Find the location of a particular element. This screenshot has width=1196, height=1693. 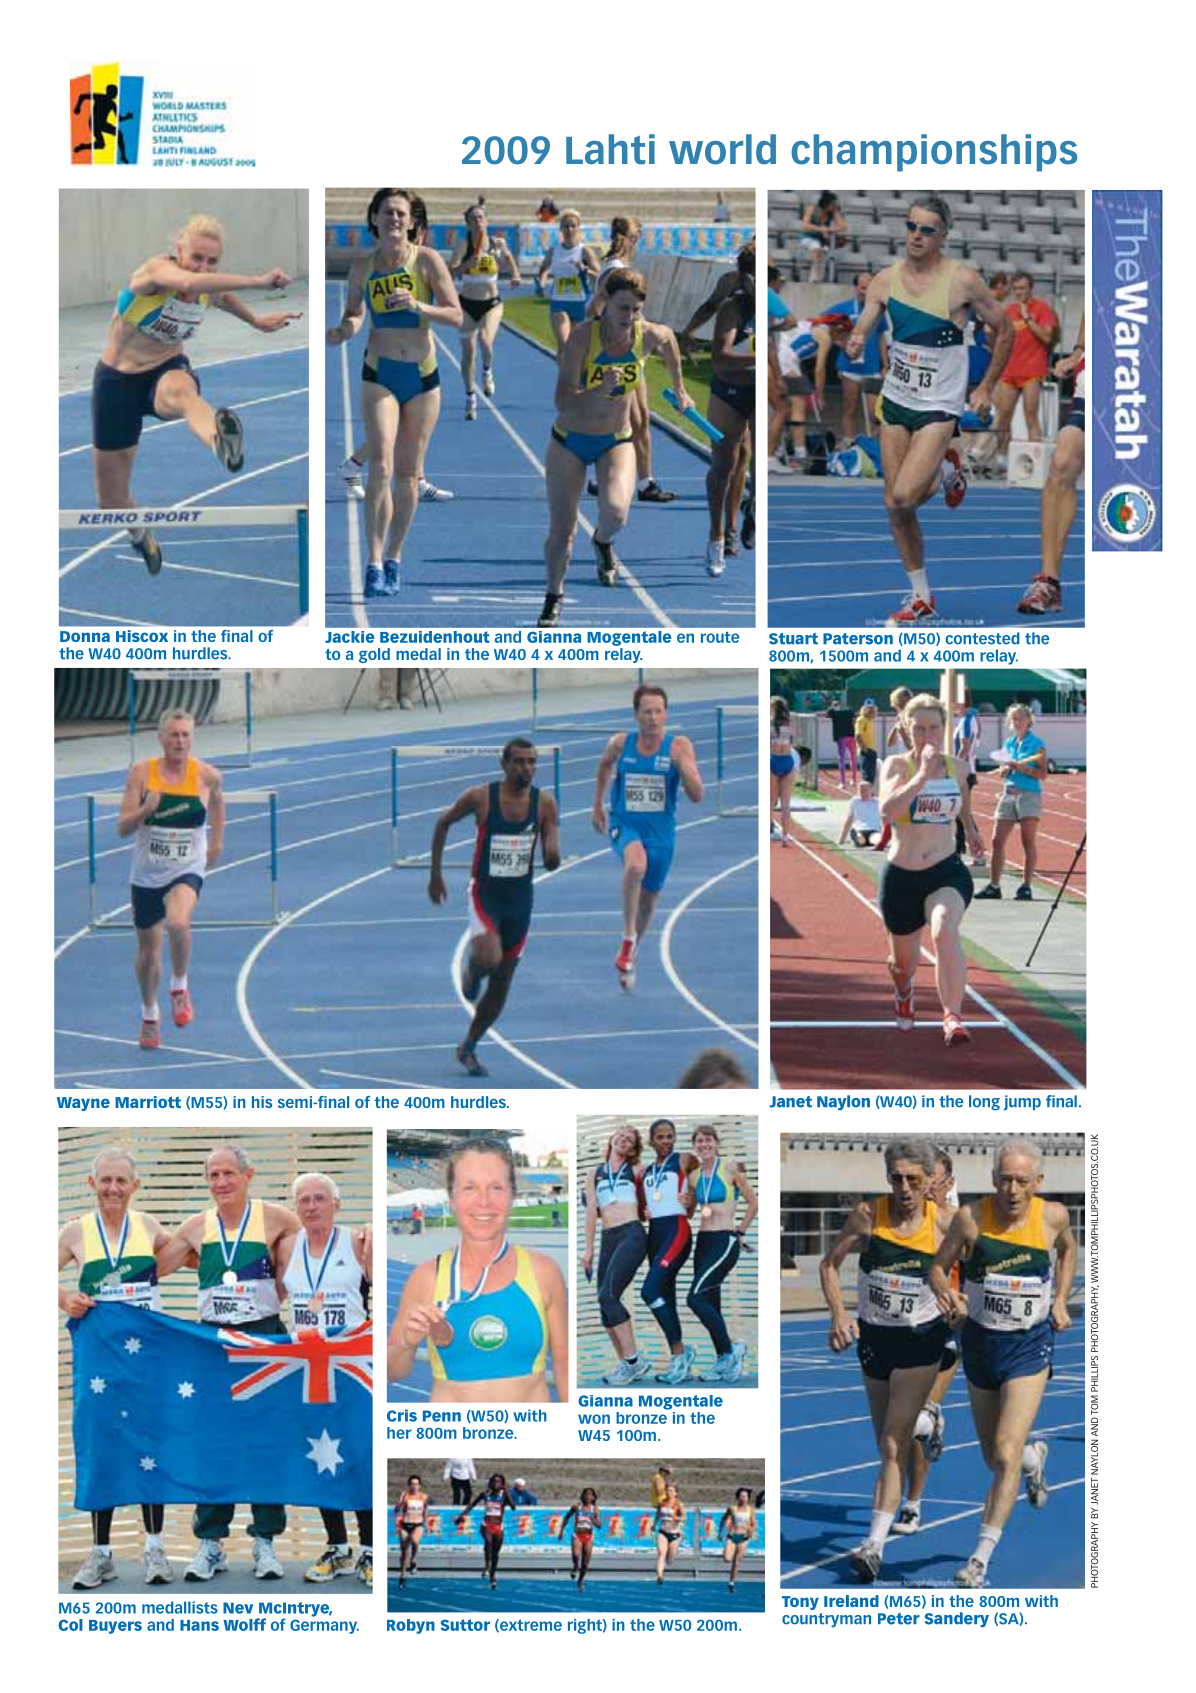

COUNTRYMAN is located at coordinates (826, 1620).
